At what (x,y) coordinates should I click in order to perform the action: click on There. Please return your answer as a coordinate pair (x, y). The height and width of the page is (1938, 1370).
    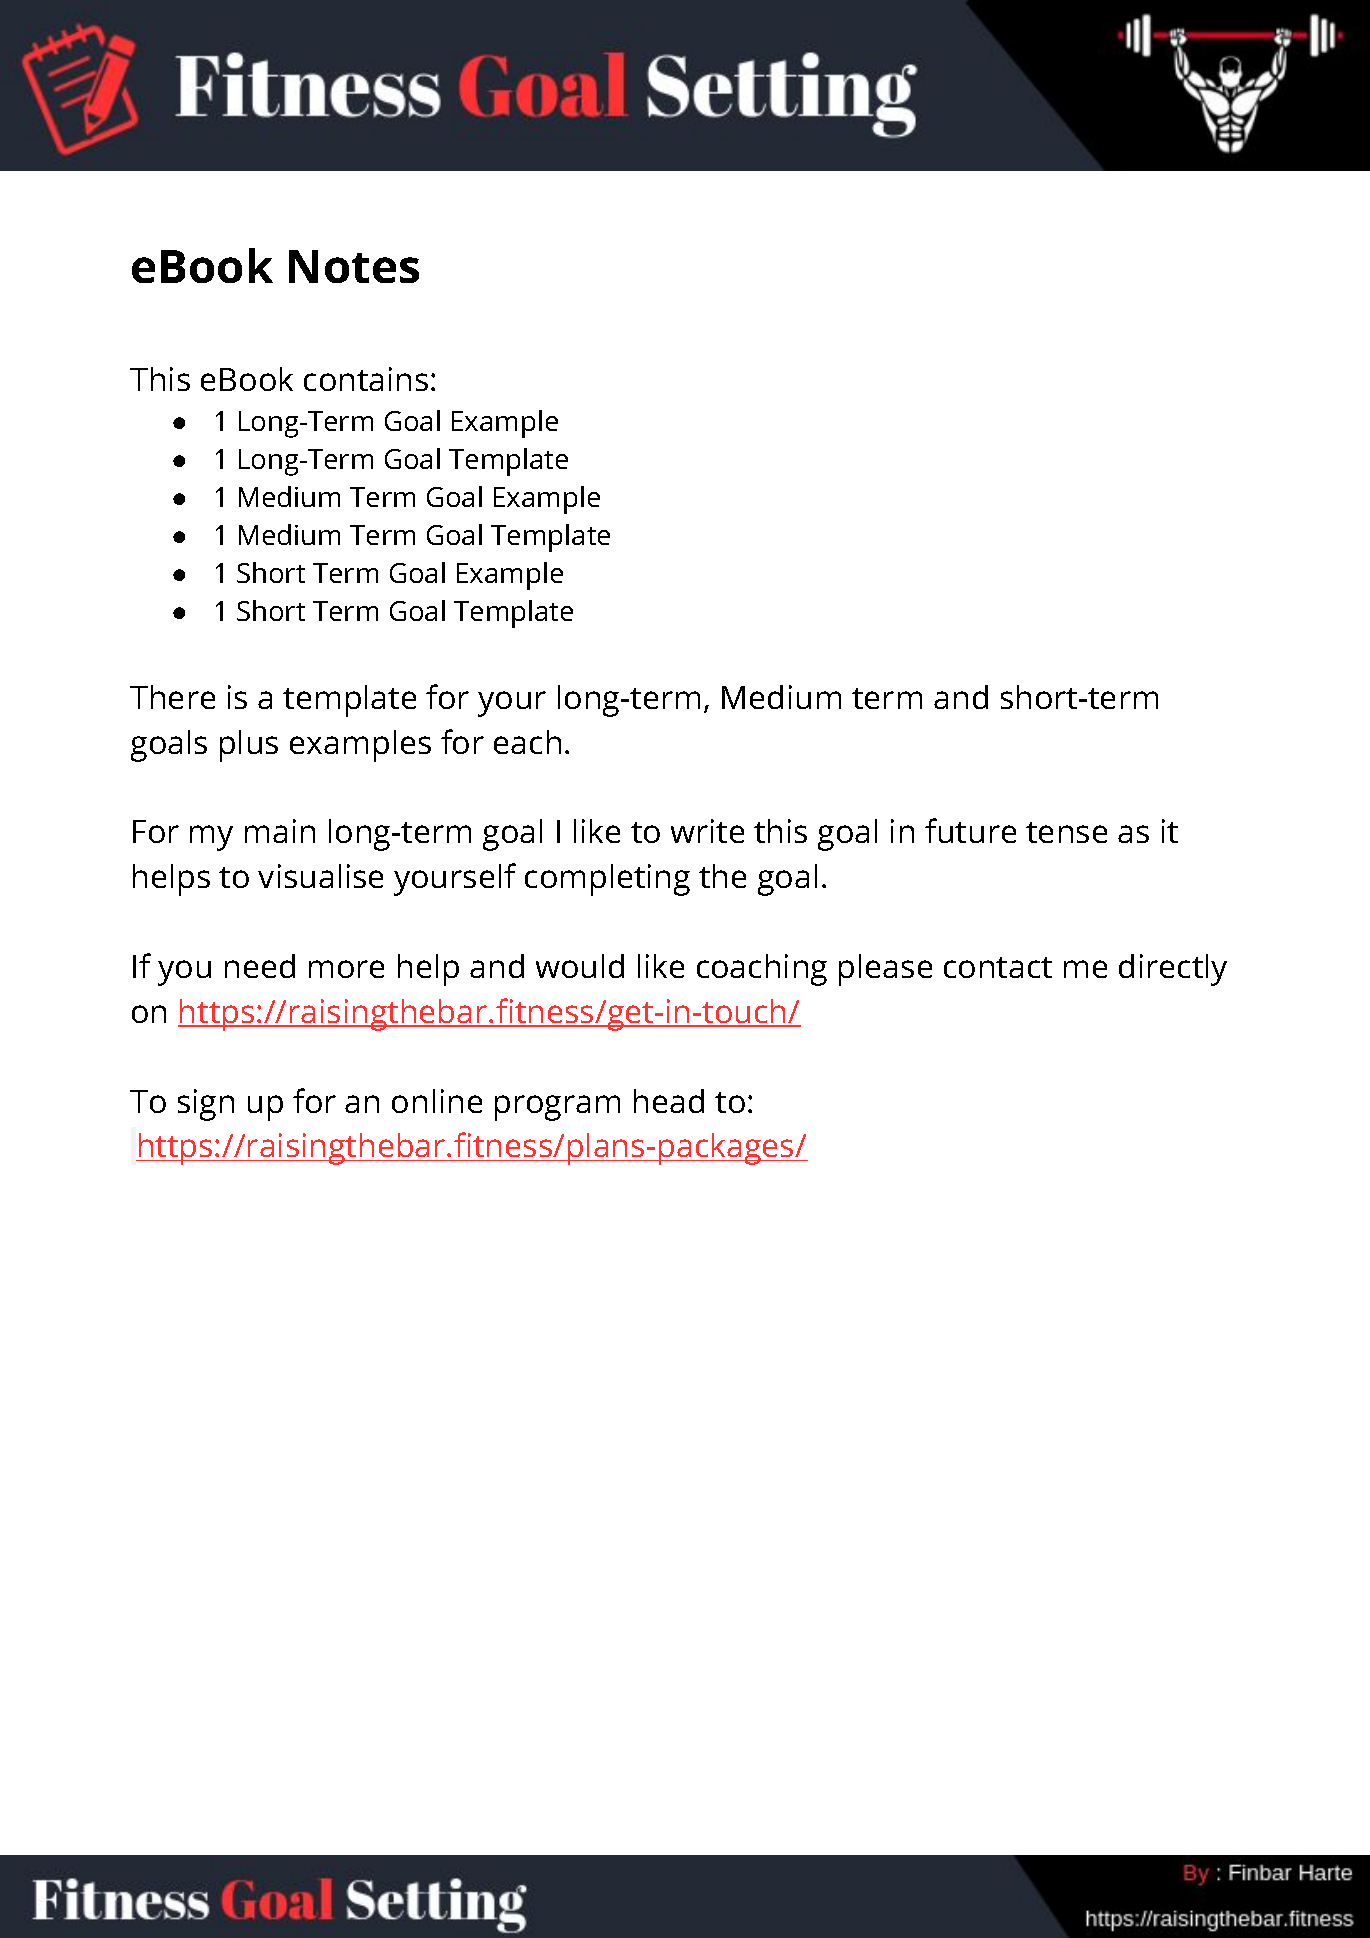
    Looking at the image, I should click on (172, 697).
